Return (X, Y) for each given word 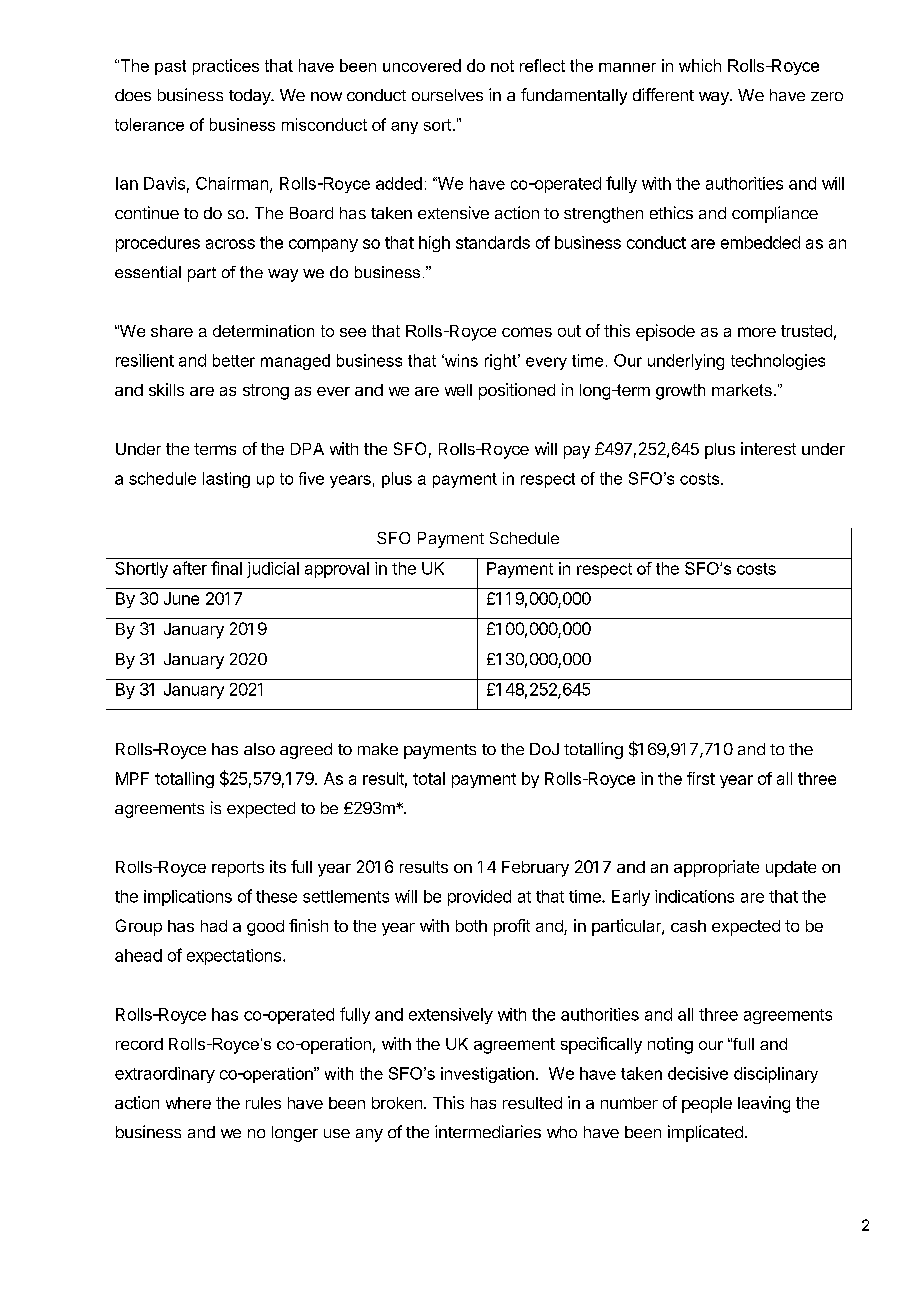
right (502, 362)
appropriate (716, 868)
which (700, 65)
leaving (764, 1104)
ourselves (447, 95)
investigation (487, 1075)
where (188, 1103)
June (181, 598)
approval (337, 570)
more (757, 332)
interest (768, 448)
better (234, 360)
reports (238, 869)
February (535, 869)
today (251, 97)
